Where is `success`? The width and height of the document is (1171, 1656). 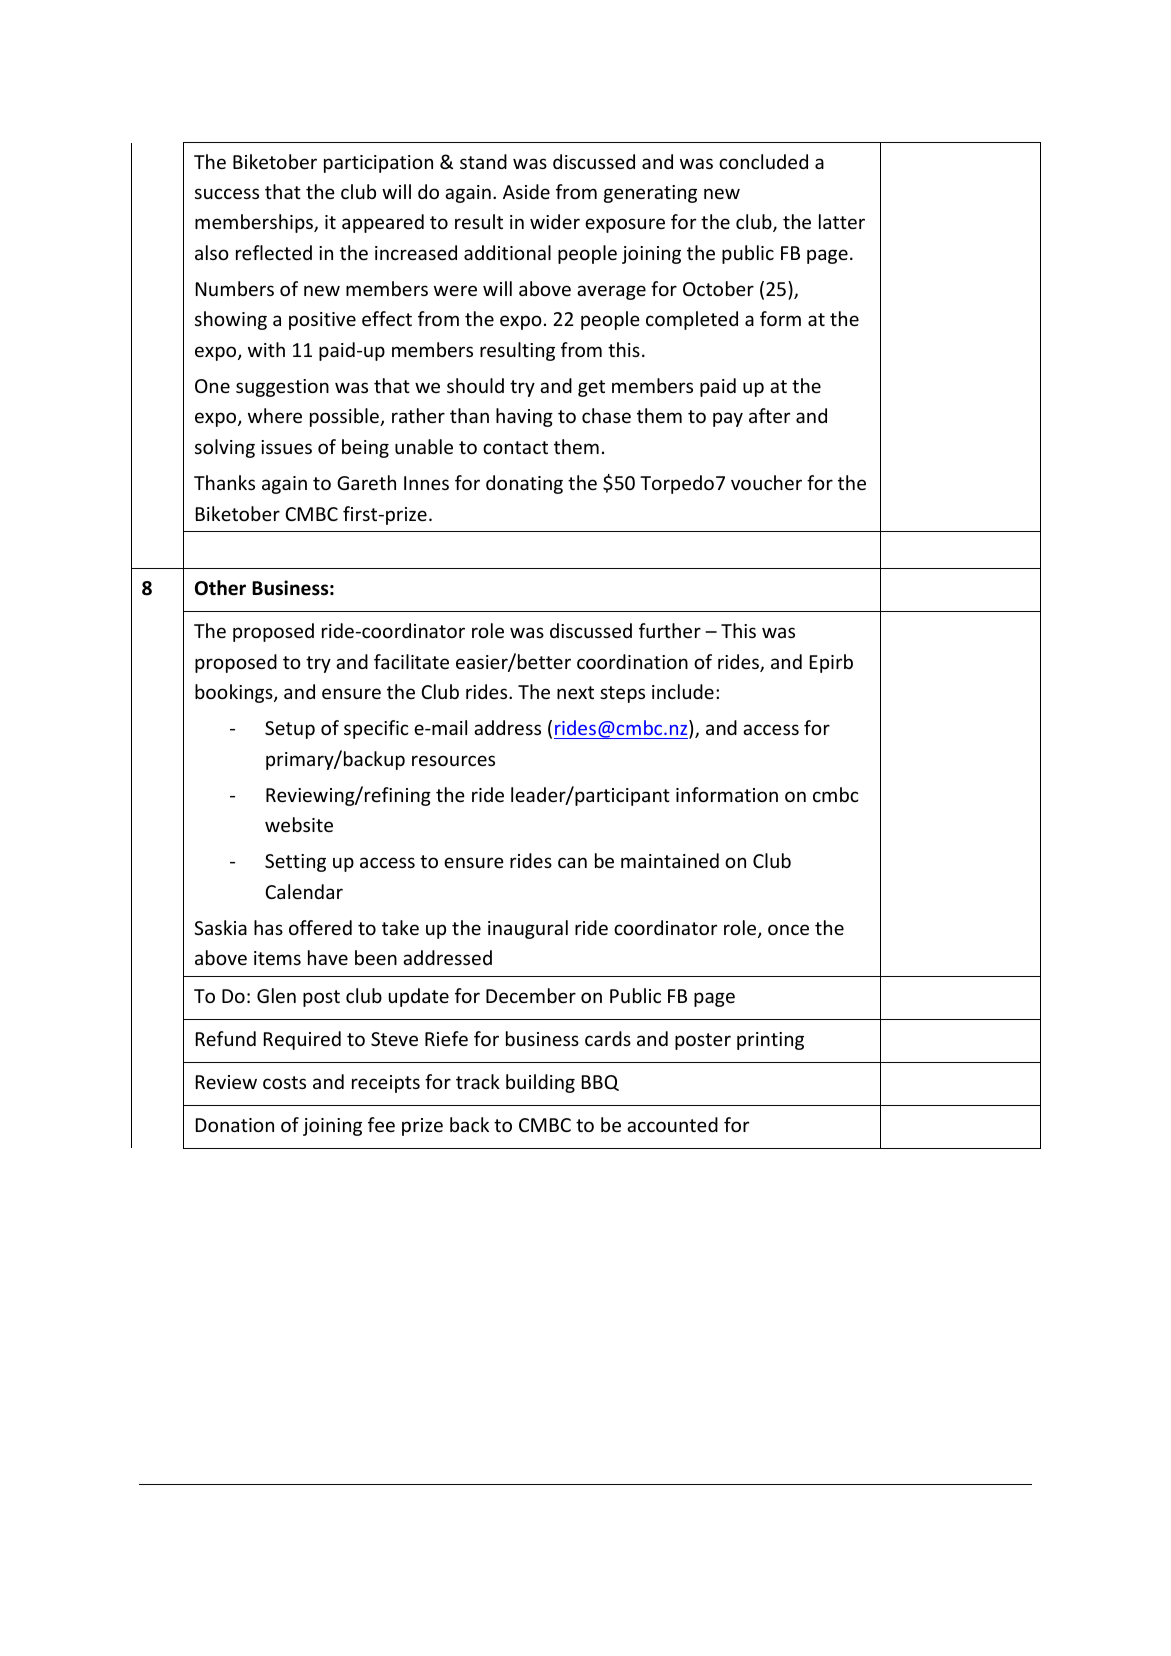 success is located at coordinates (227, 193).
